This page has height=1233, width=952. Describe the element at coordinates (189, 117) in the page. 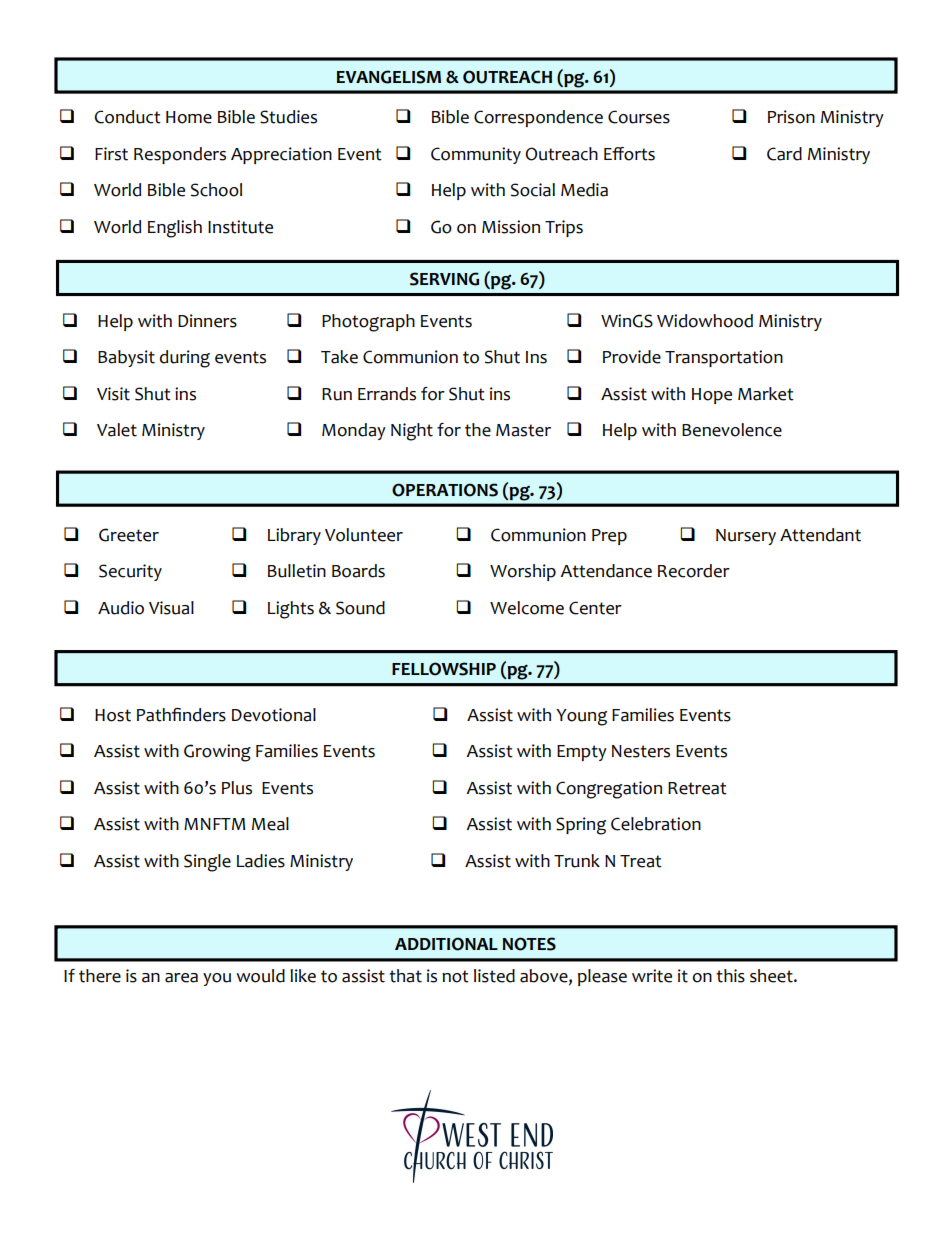

I see `Home` at that location.
